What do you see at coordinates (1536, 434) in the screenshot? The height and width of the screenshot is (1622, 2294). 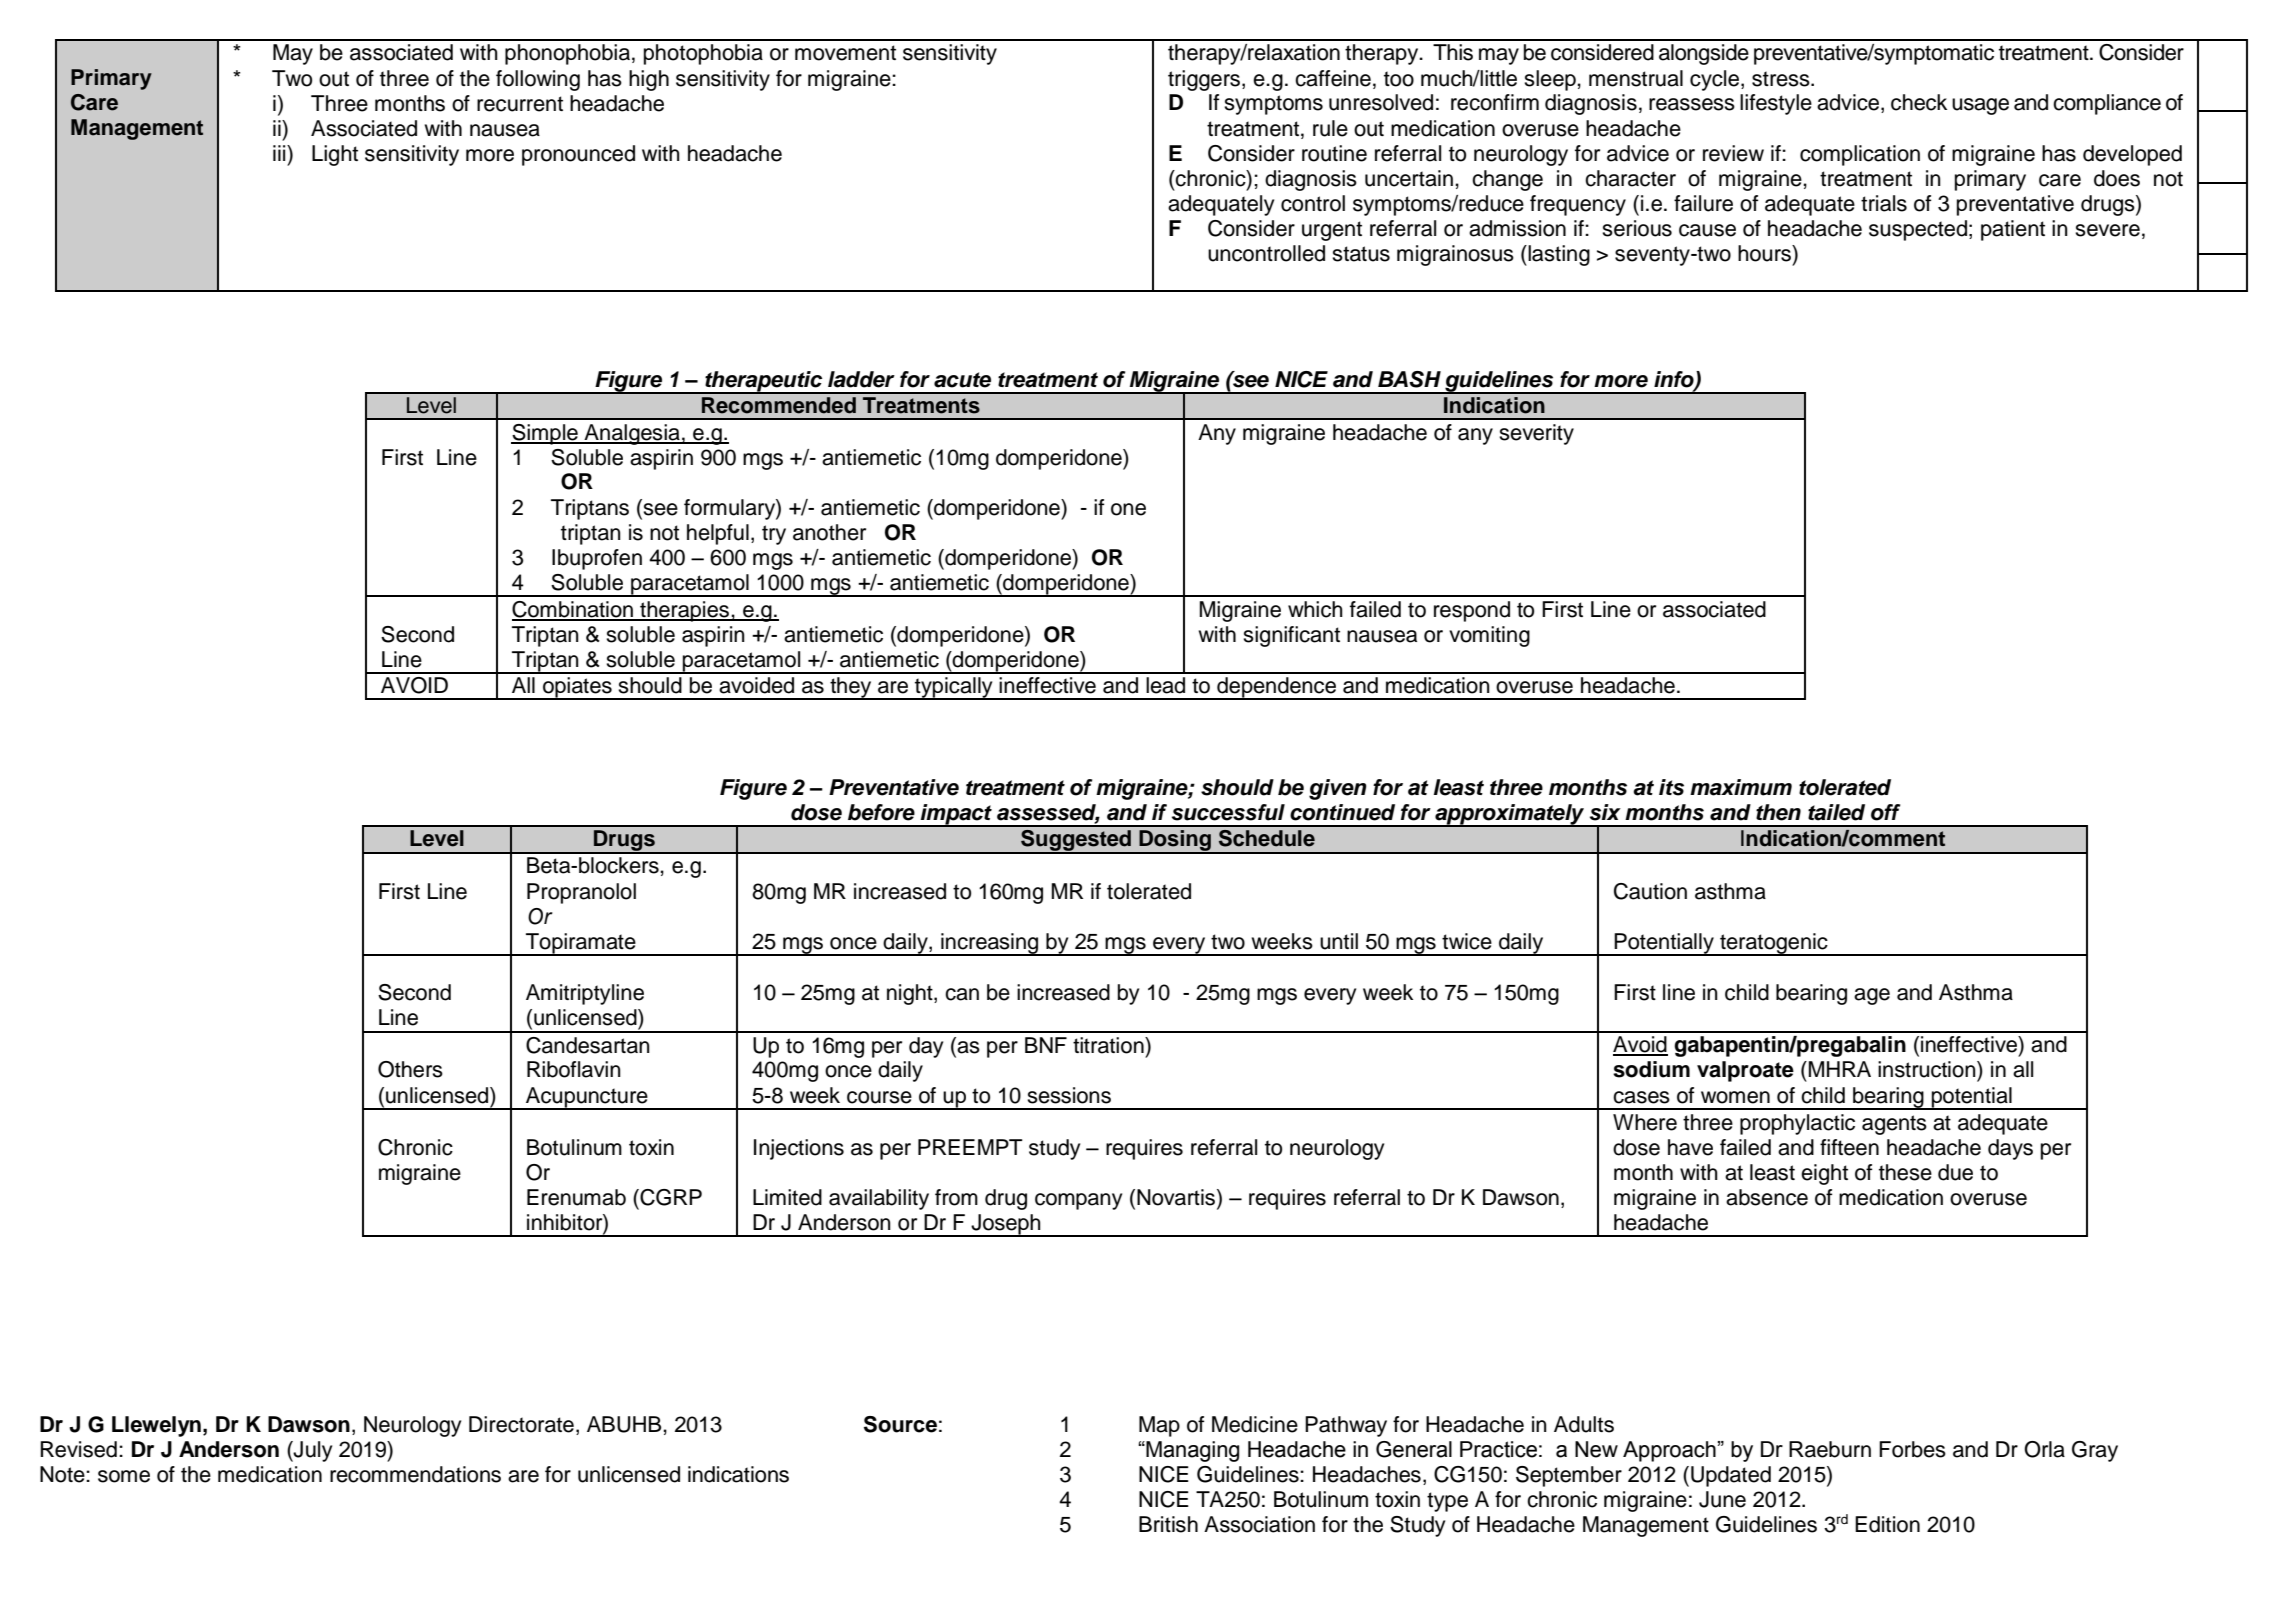 I see `severity` at bounding box center [1536, 434].
